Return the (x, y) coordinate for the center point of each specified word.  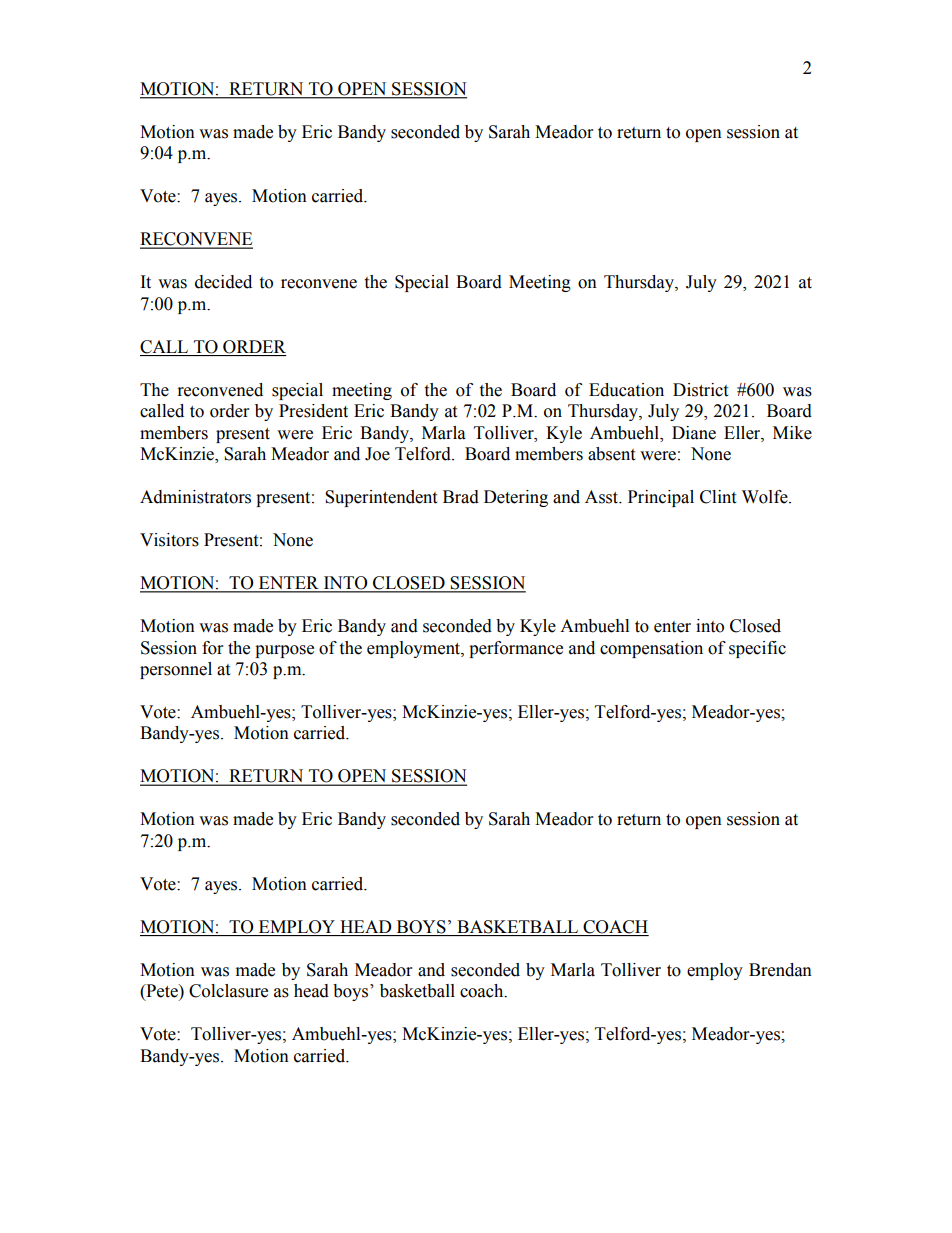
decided (223, 282)
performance (516, 649)
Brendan (780, 970)
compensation (651, 649)
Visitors (169, 540)
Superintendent (381, 498)
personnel (176, 670)
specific (757, 649)
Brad (461, 497)
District (700, 390)
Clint (718, 497)
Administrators (195, 497)
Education (626, 390)
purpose (284, 651)
